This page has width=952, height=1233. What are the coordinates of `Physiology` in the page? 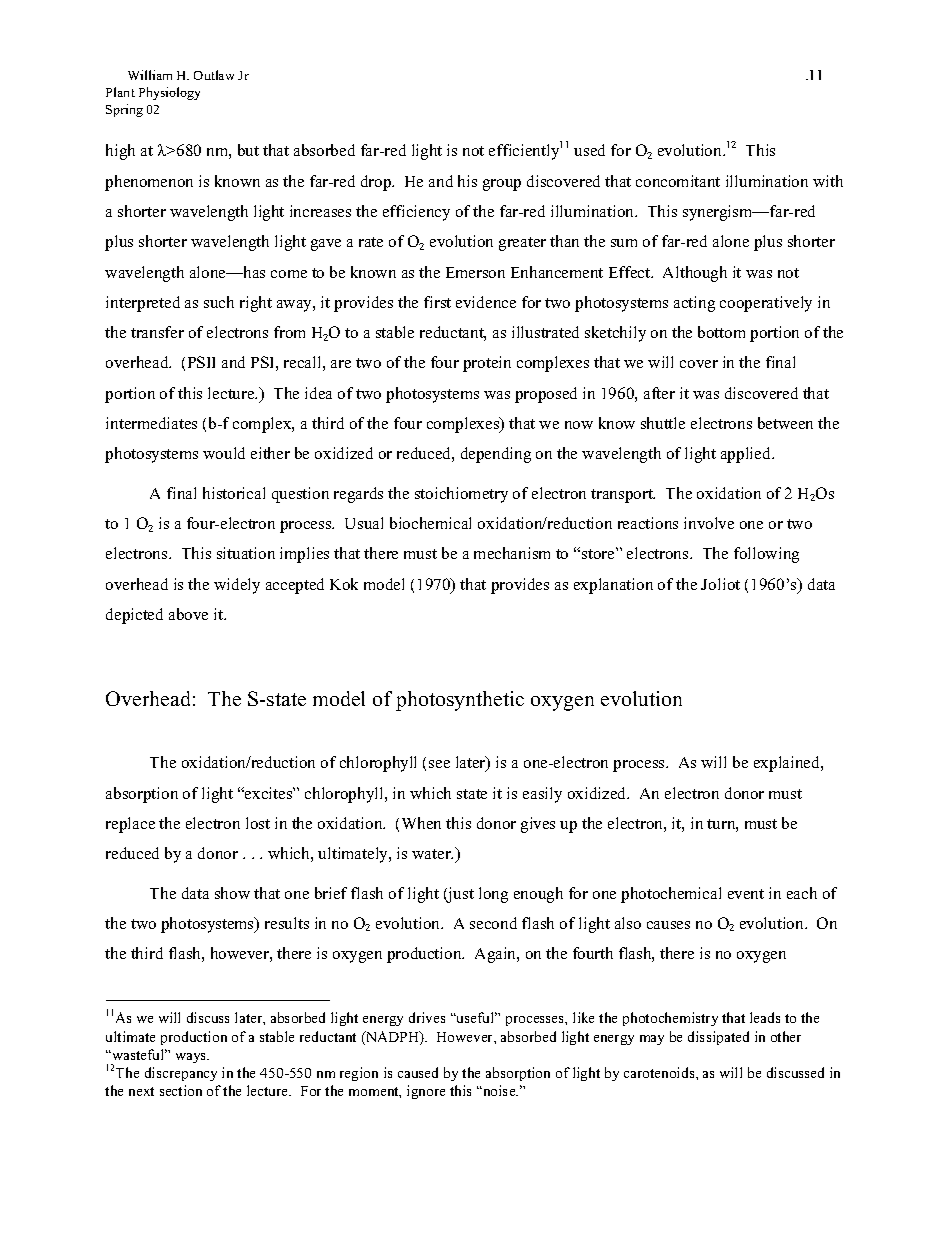 It's located at (169, 93).
